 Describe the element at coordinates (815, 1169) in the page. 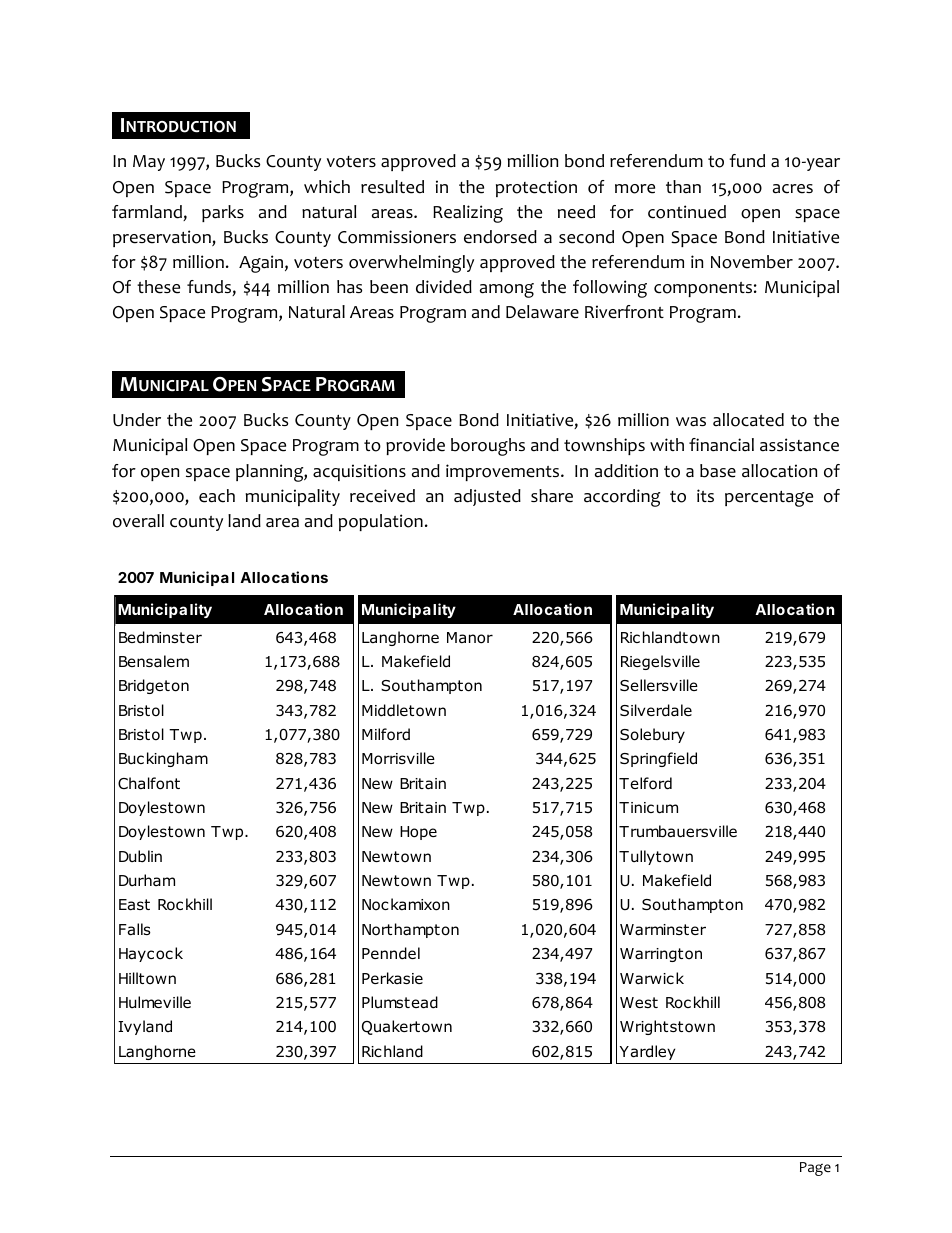

I see `Page` at that location.
